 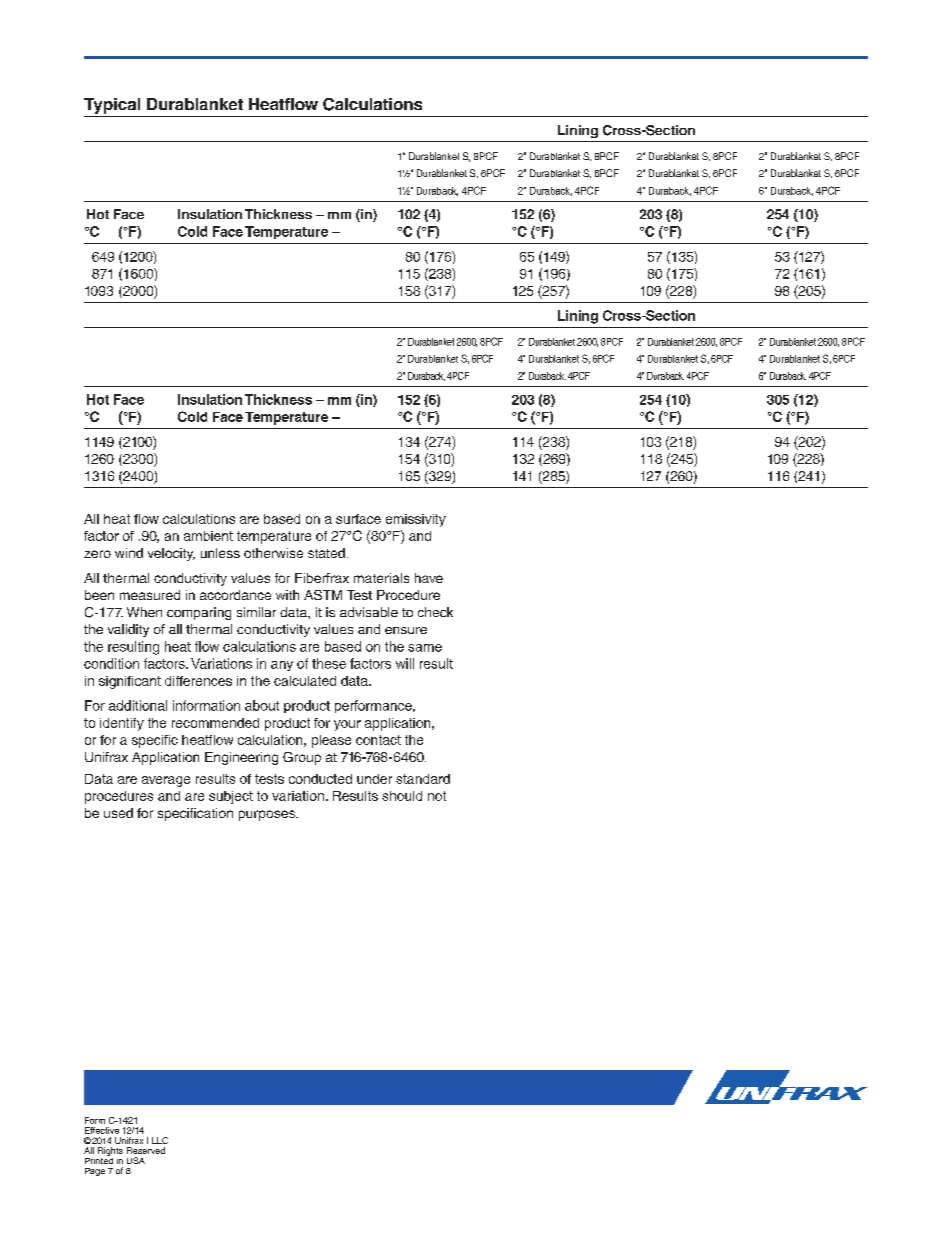 What do you see at coordinates (208, 536) in the screenshot?
I see `ambient` at bounding box center [208, 536].
